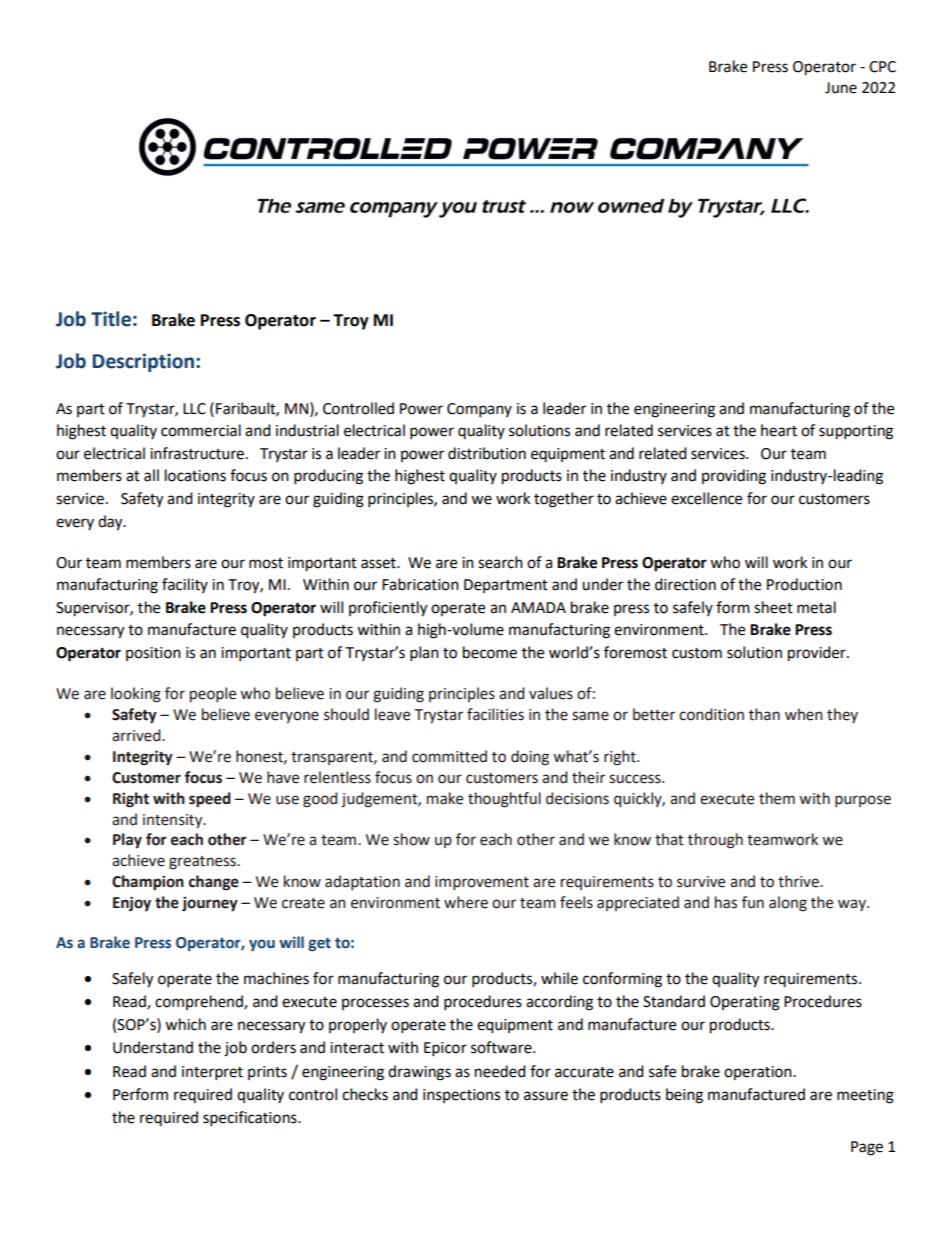 The image size is (952, 1233). I want to click on greatness, so click(203, 863).
